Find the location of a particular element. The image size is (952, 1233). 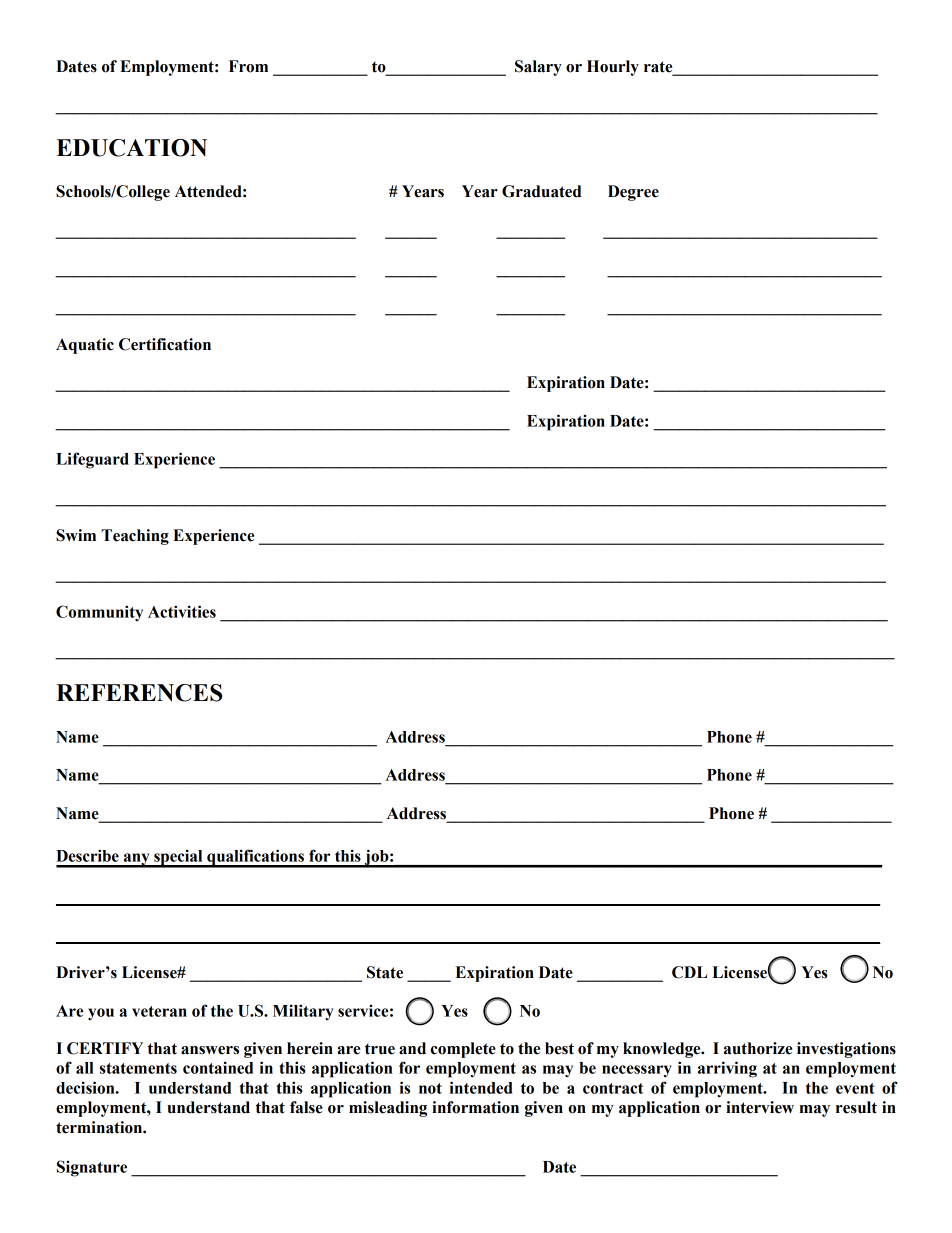

EDUCATION is located at coordinates (131, 148).
